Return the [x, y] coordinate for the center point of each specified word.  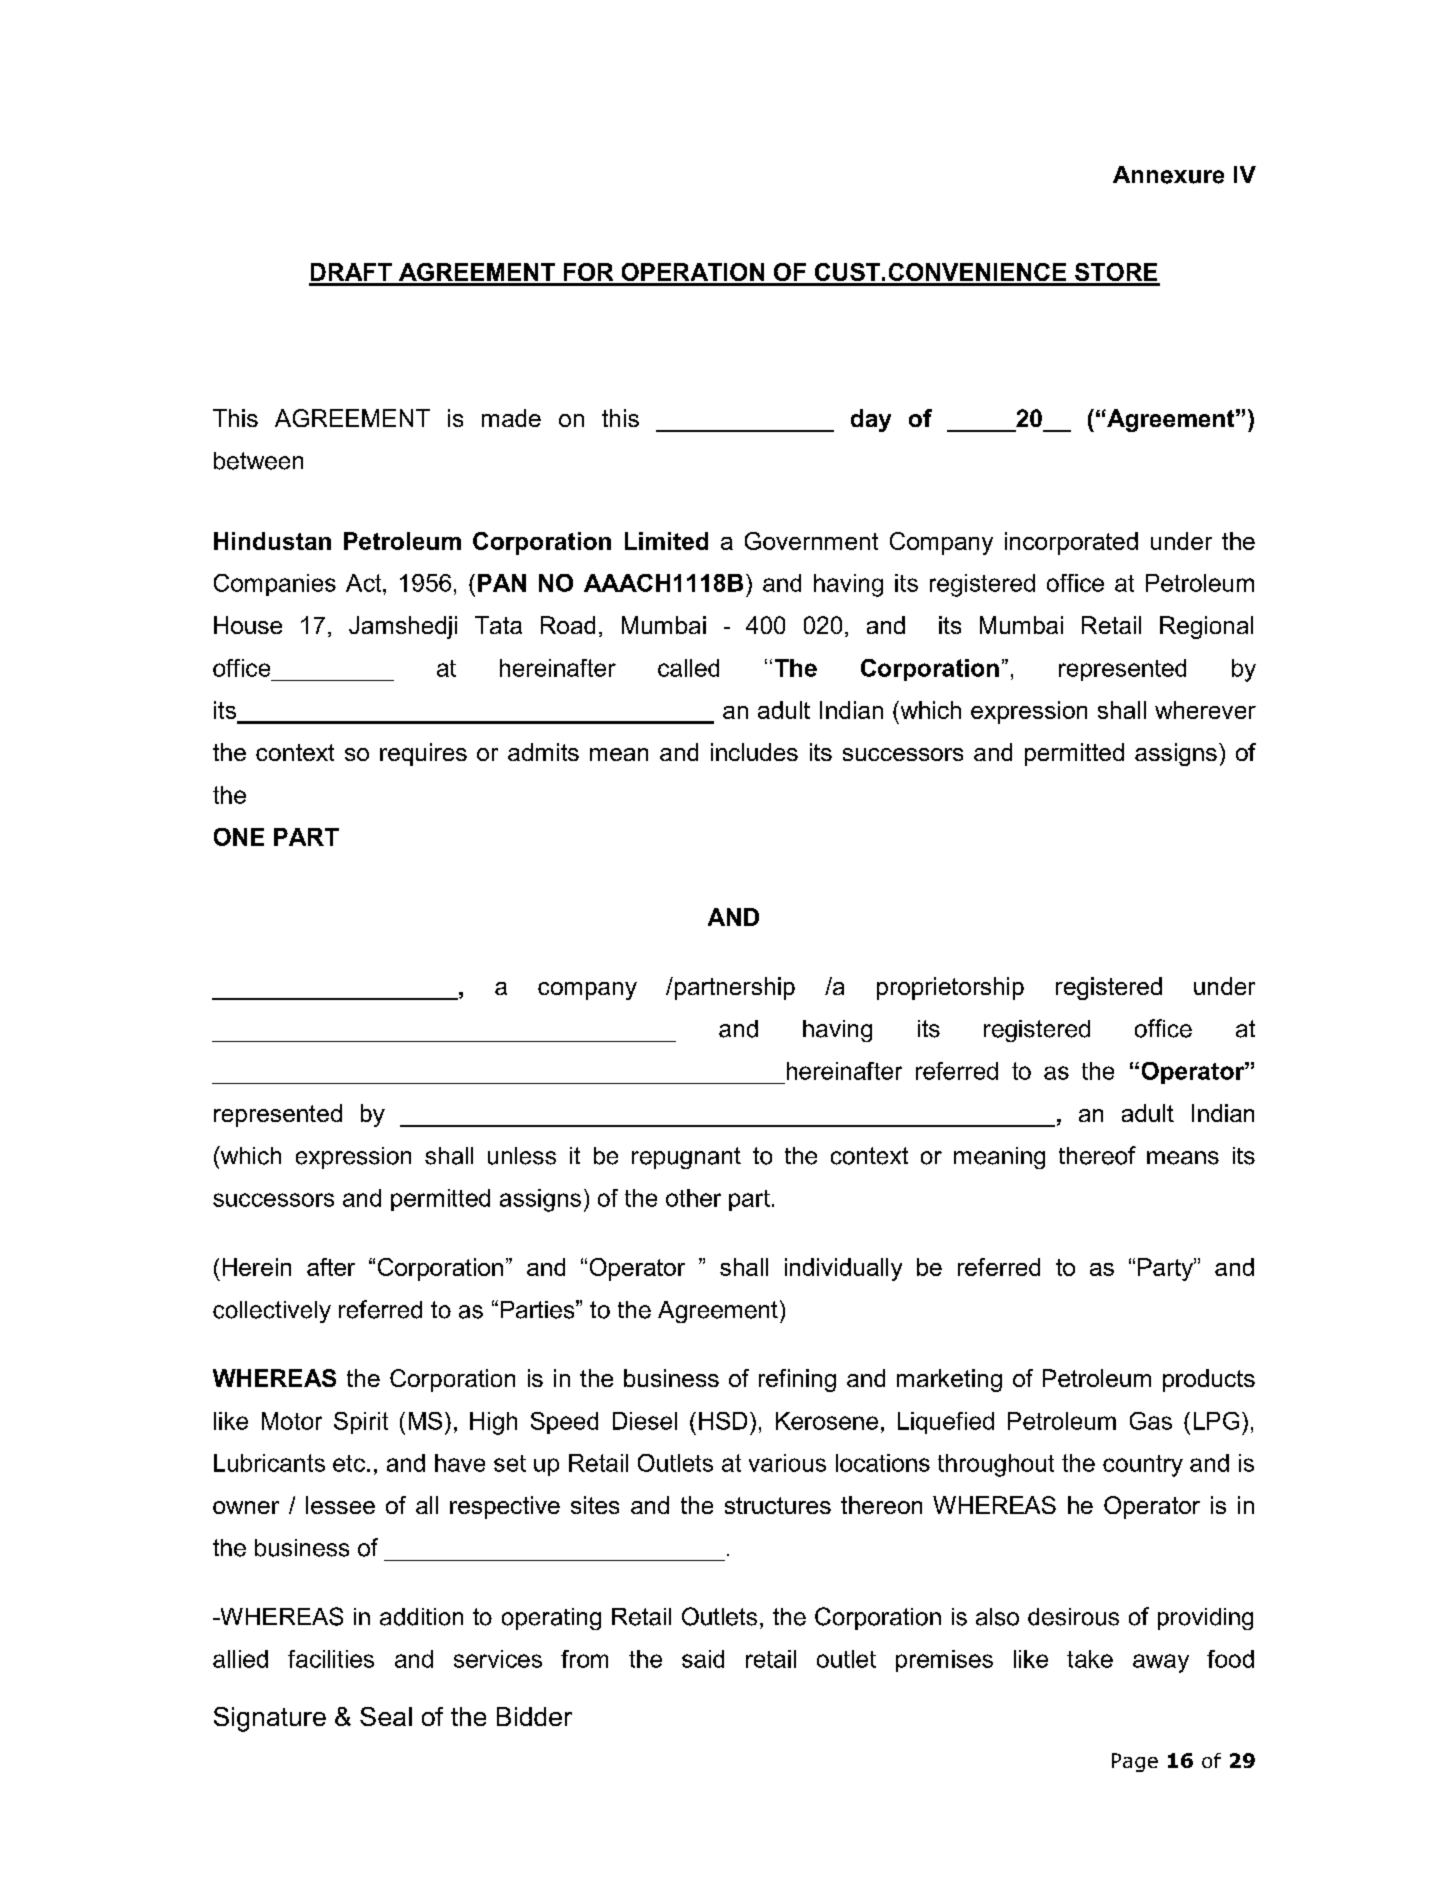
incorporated [1071, 543]
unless [522, 1156]
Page [1135, 1762]
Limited [666, 541]
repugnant [686, 1158]
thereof [1097, 1155]
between [258, 461]
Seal [386, 1716]
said [703, 1659]
